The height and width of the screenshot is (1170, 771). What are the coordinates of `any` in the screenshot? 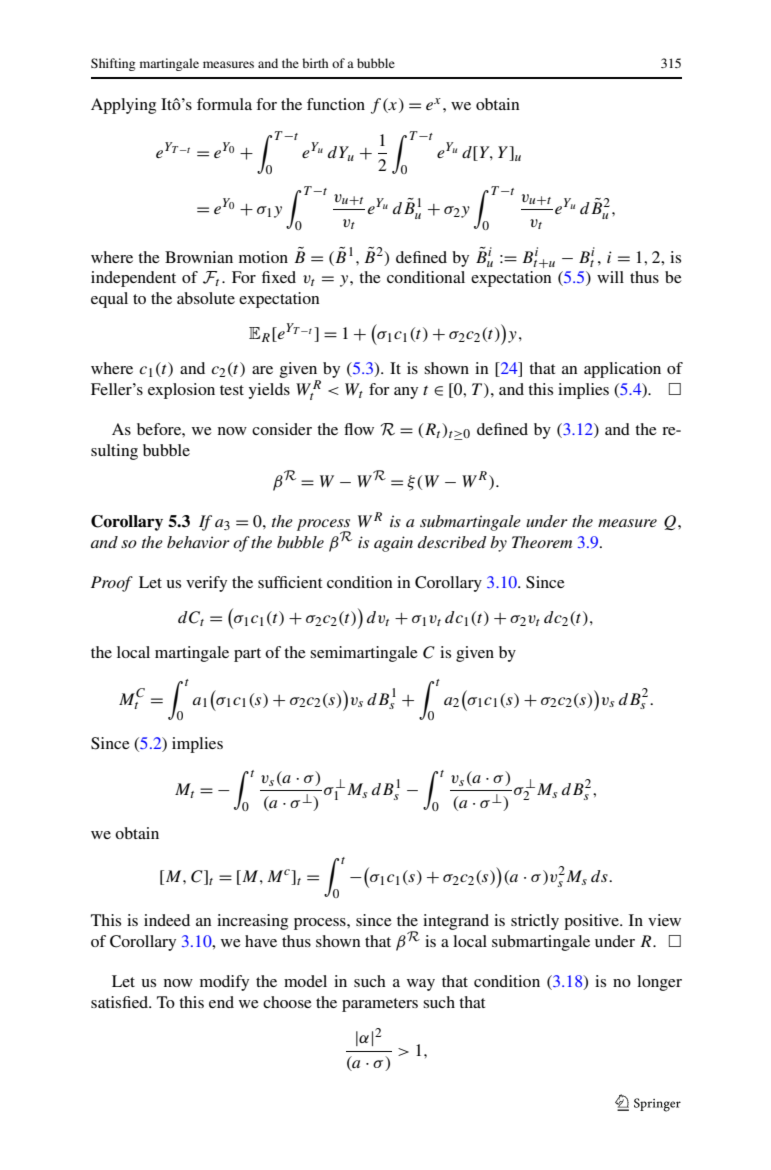 It's located at (406, 393).
